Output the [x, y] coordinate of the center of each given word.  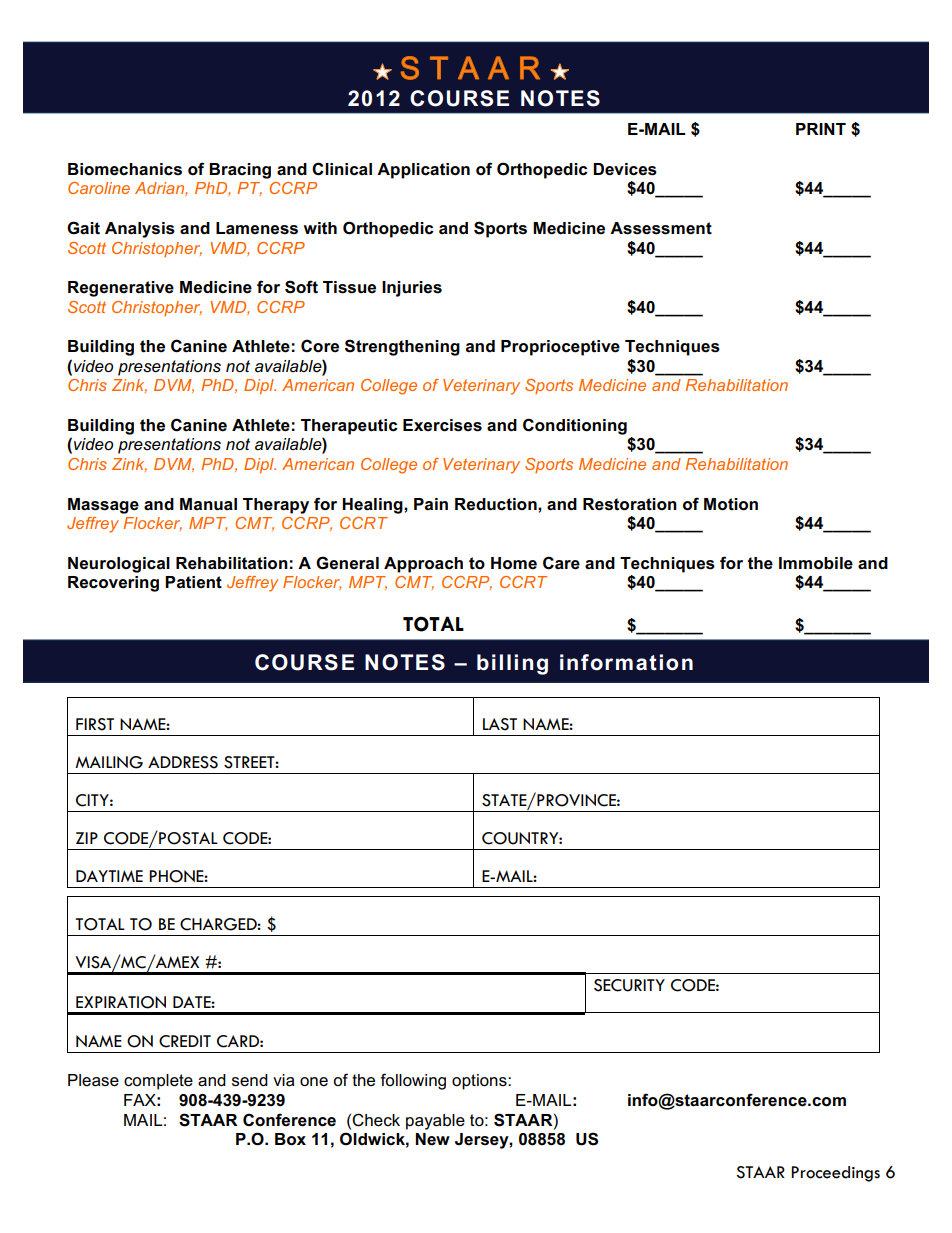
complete [158, 1082]
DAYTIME [109, 876]
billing [512, 664]
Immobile [816, 563]
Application [423, 171]
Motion [731, 504]
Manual [208, 504]
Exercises [442, 425]
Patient [193, 582]
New [432, 1139]
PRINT [821, 129]
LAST [500, 724]
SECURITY [629, 985]
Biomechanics [125, 169]
